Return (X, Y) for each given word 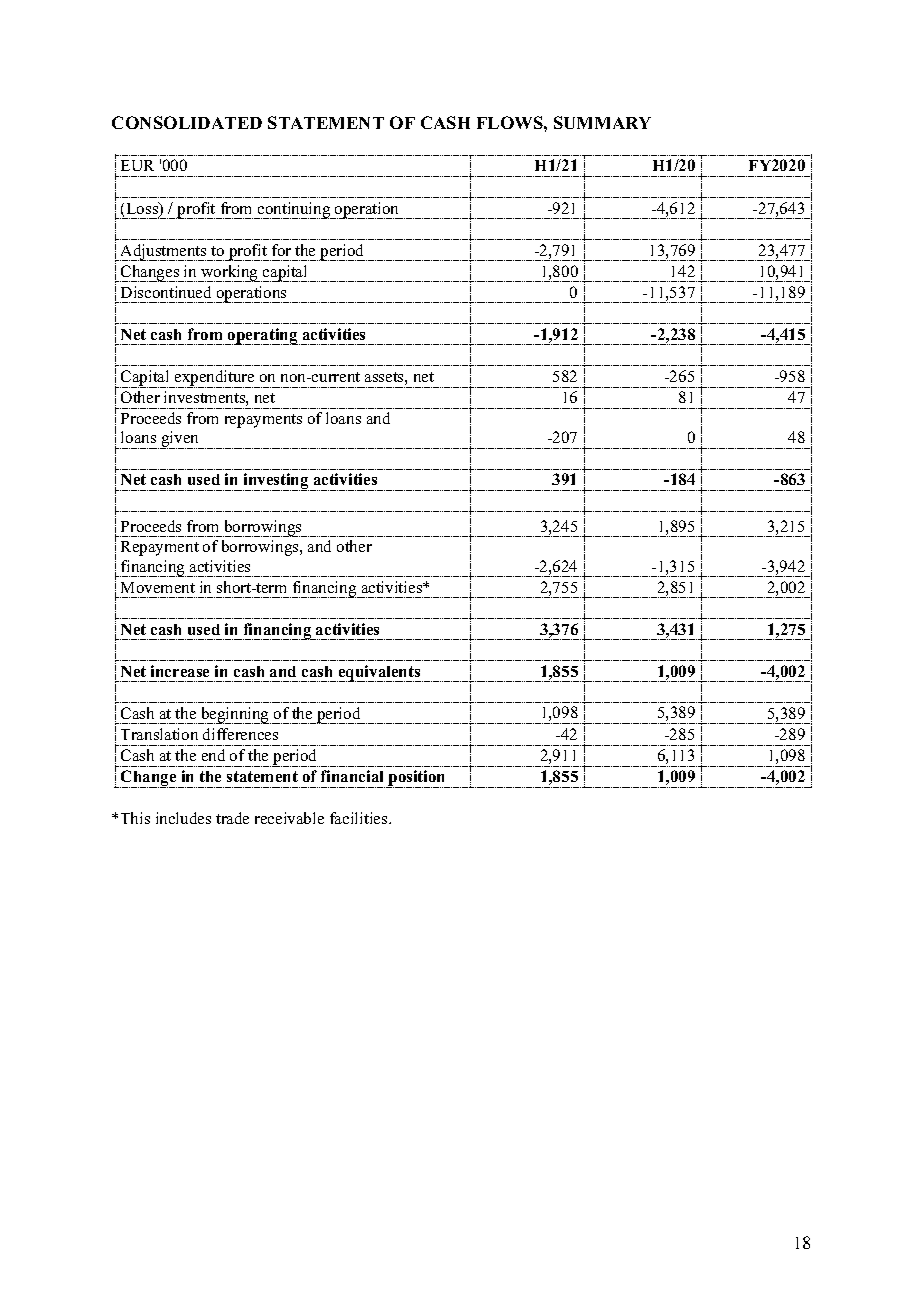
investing (276, 482)
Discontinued (166, 292)
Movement (158, 587)
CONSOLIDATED (187, 122)
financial (352, 776)
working (229, 273)
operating (263, 336)
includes (183, 818)
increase (180, 671)
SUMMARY (602, 122)
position (417, 779)
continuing (294, 210)
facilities (360, 818)
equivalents (380, 673)
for (281, 250)
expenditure (215, 379)
